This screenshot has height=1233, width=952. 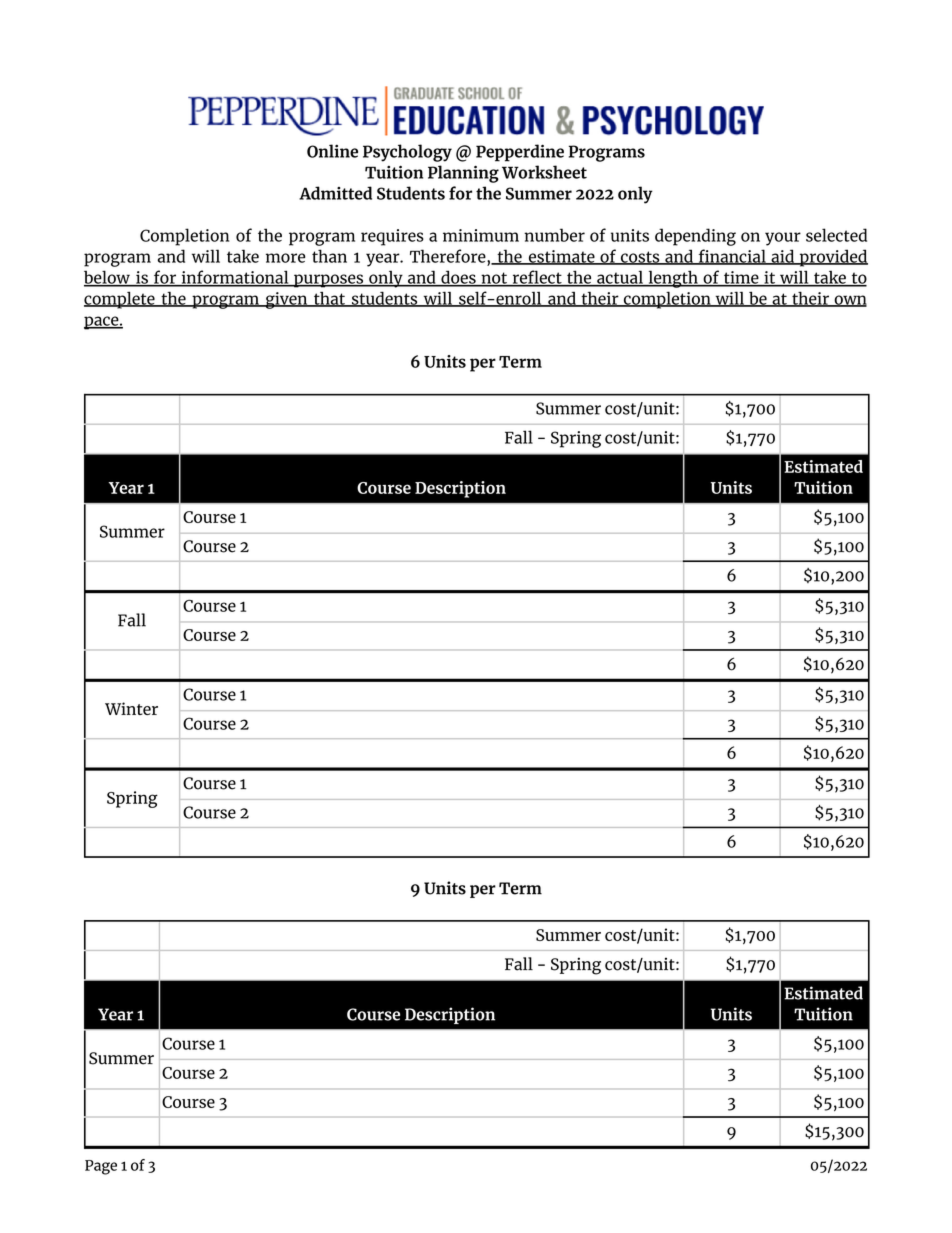 What do you see at coordinates (463, 174) in the screenshot?
I see `Planning` at bounding box center [463, 174].
